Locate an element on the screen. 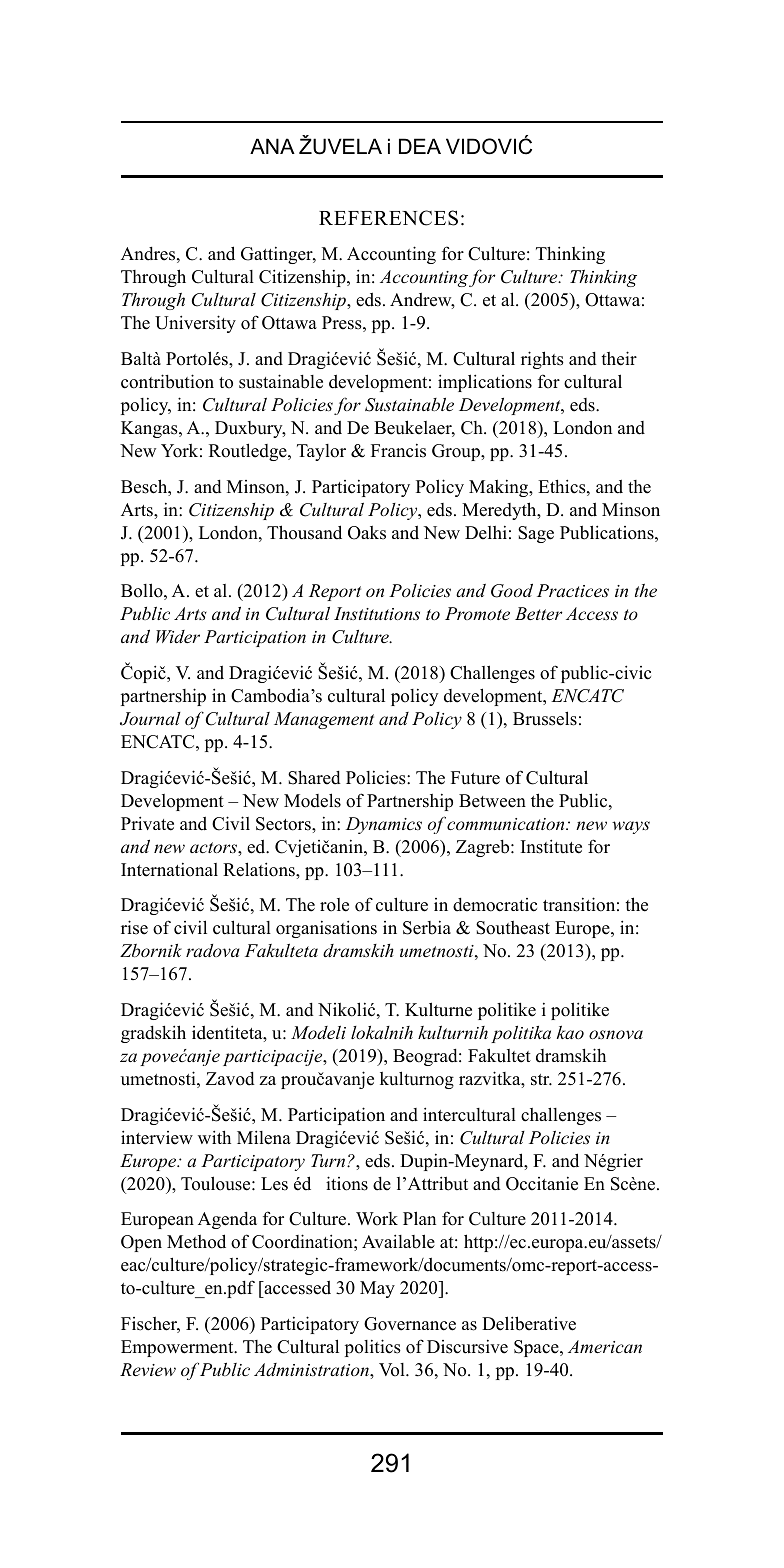 This screenshot has width=784, height=1568. Dynamics is located at coordinates (384, 825).
